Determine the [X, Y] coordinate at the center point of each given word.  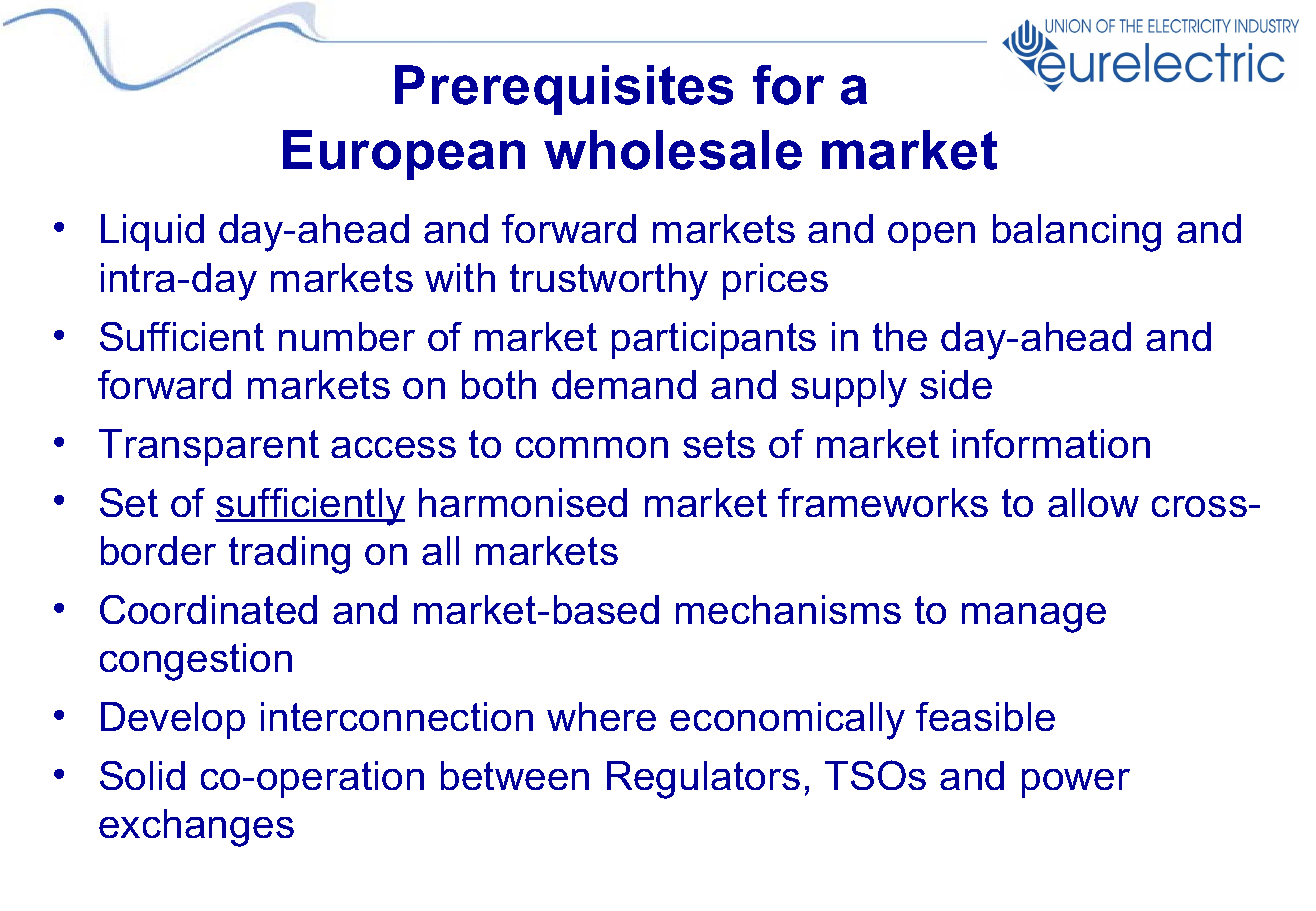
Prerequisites [564, 90]
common [592, 447]
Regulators [703, 780]
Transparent [209, 447]
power [1076, 783]
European [404, 155]
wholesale [673, 150]
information [1051, 443]
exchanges [196, 828]
